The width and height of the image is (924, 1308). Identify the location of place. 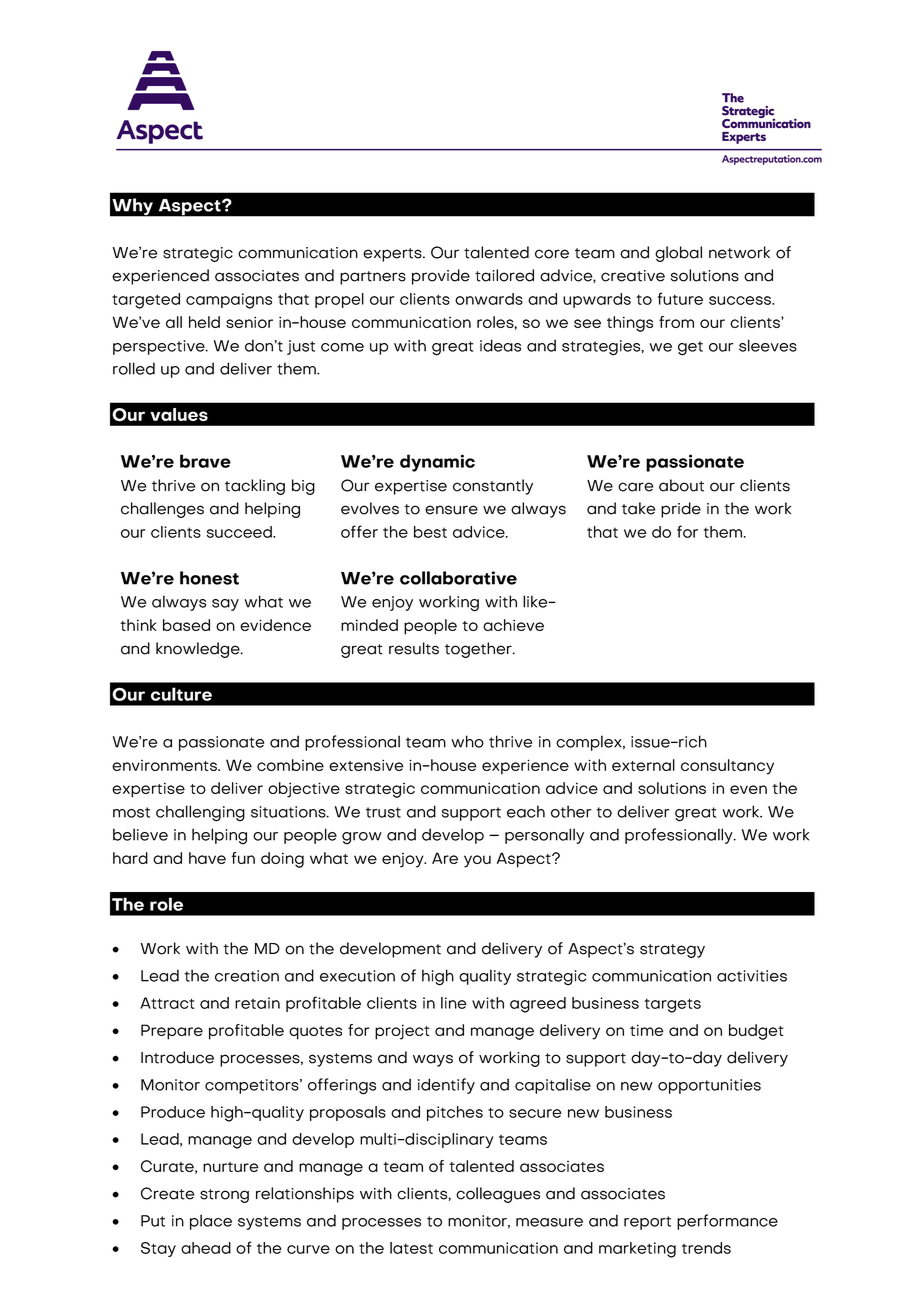
(211, 1222).
